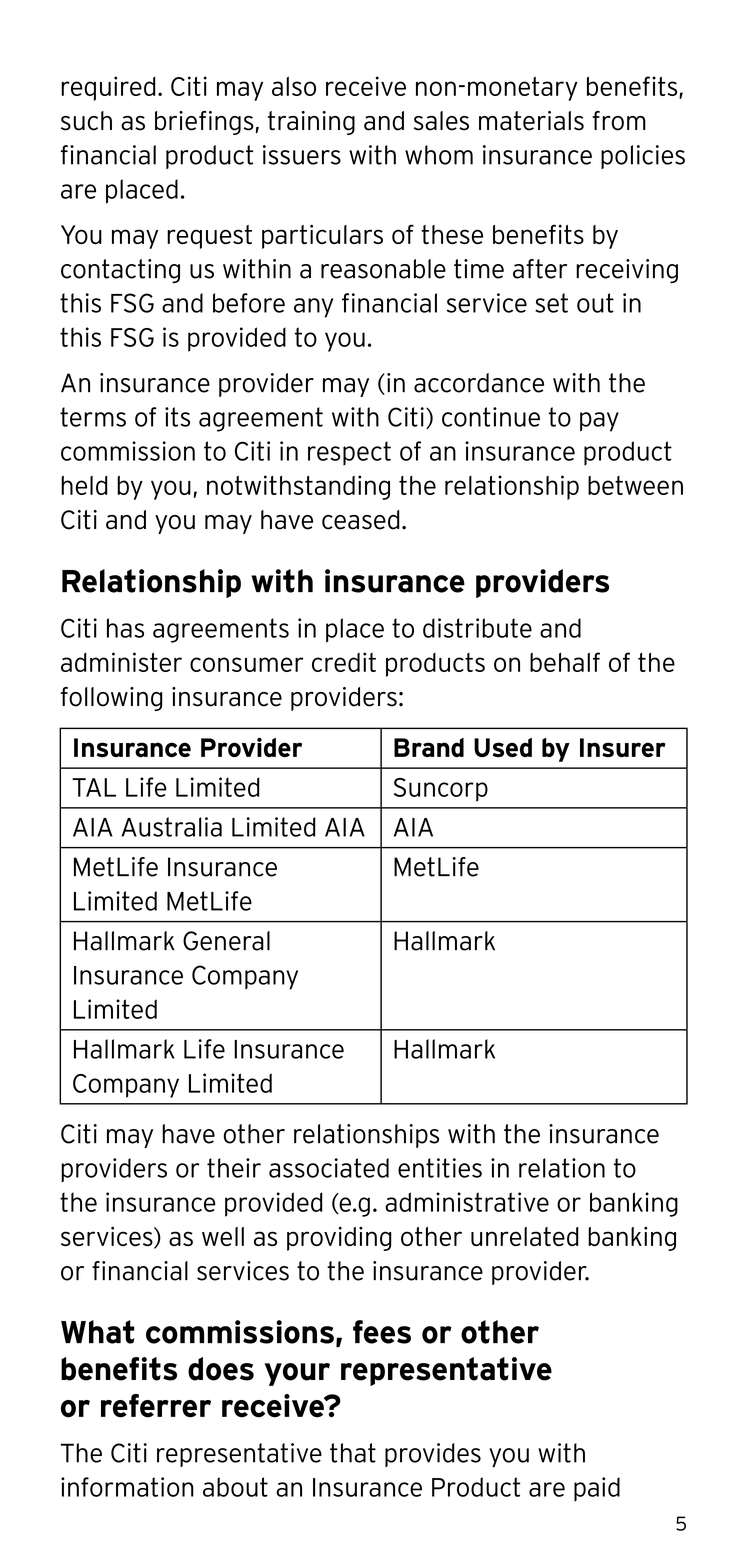 The image size is (746, 1568). What do you see at coordinates (156, 1406) in the image?
I see `referrer` at bounding box center [156, 1406].
